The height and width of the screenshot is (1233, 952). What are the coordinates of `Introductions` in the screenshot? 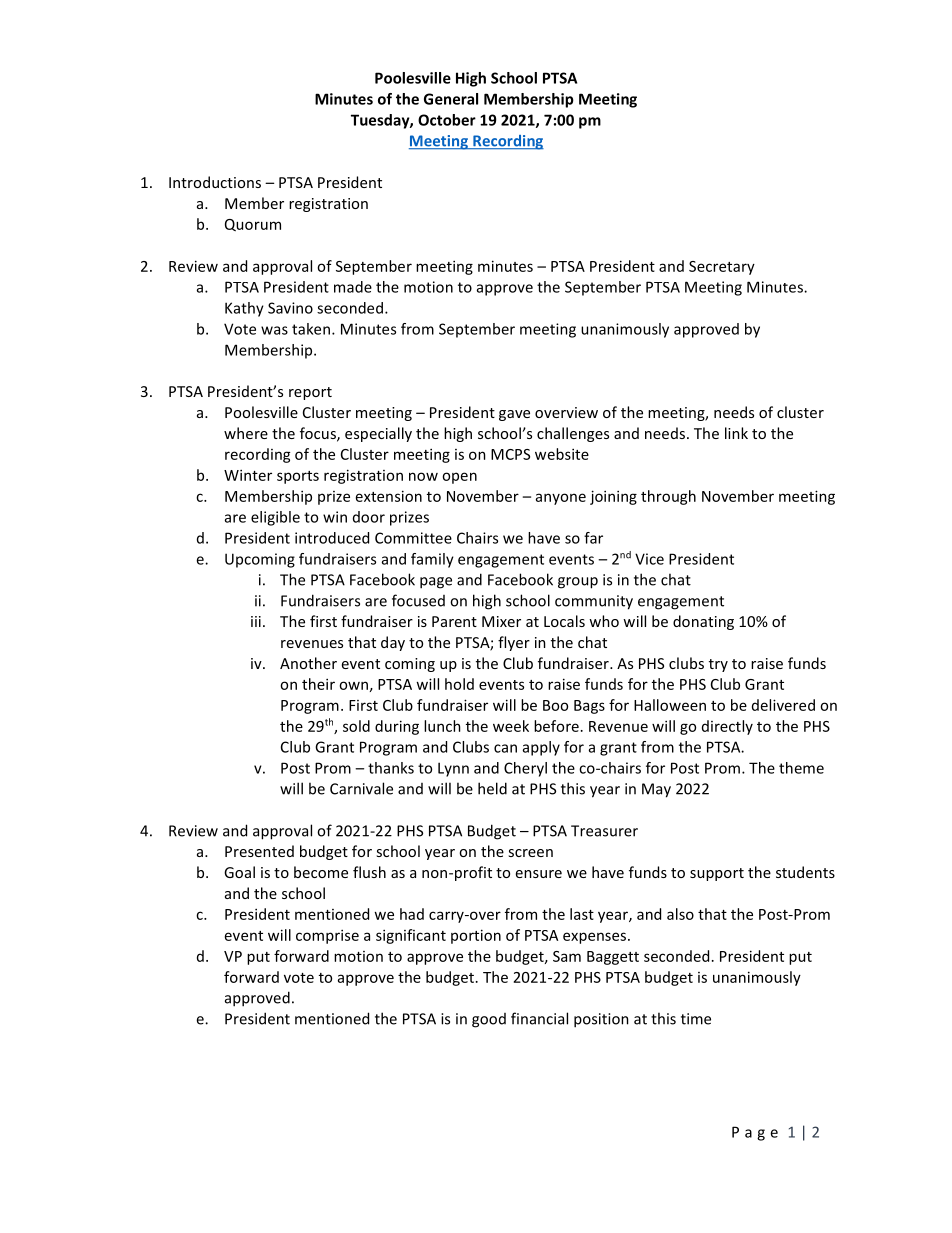 It's located at (215, 182).
